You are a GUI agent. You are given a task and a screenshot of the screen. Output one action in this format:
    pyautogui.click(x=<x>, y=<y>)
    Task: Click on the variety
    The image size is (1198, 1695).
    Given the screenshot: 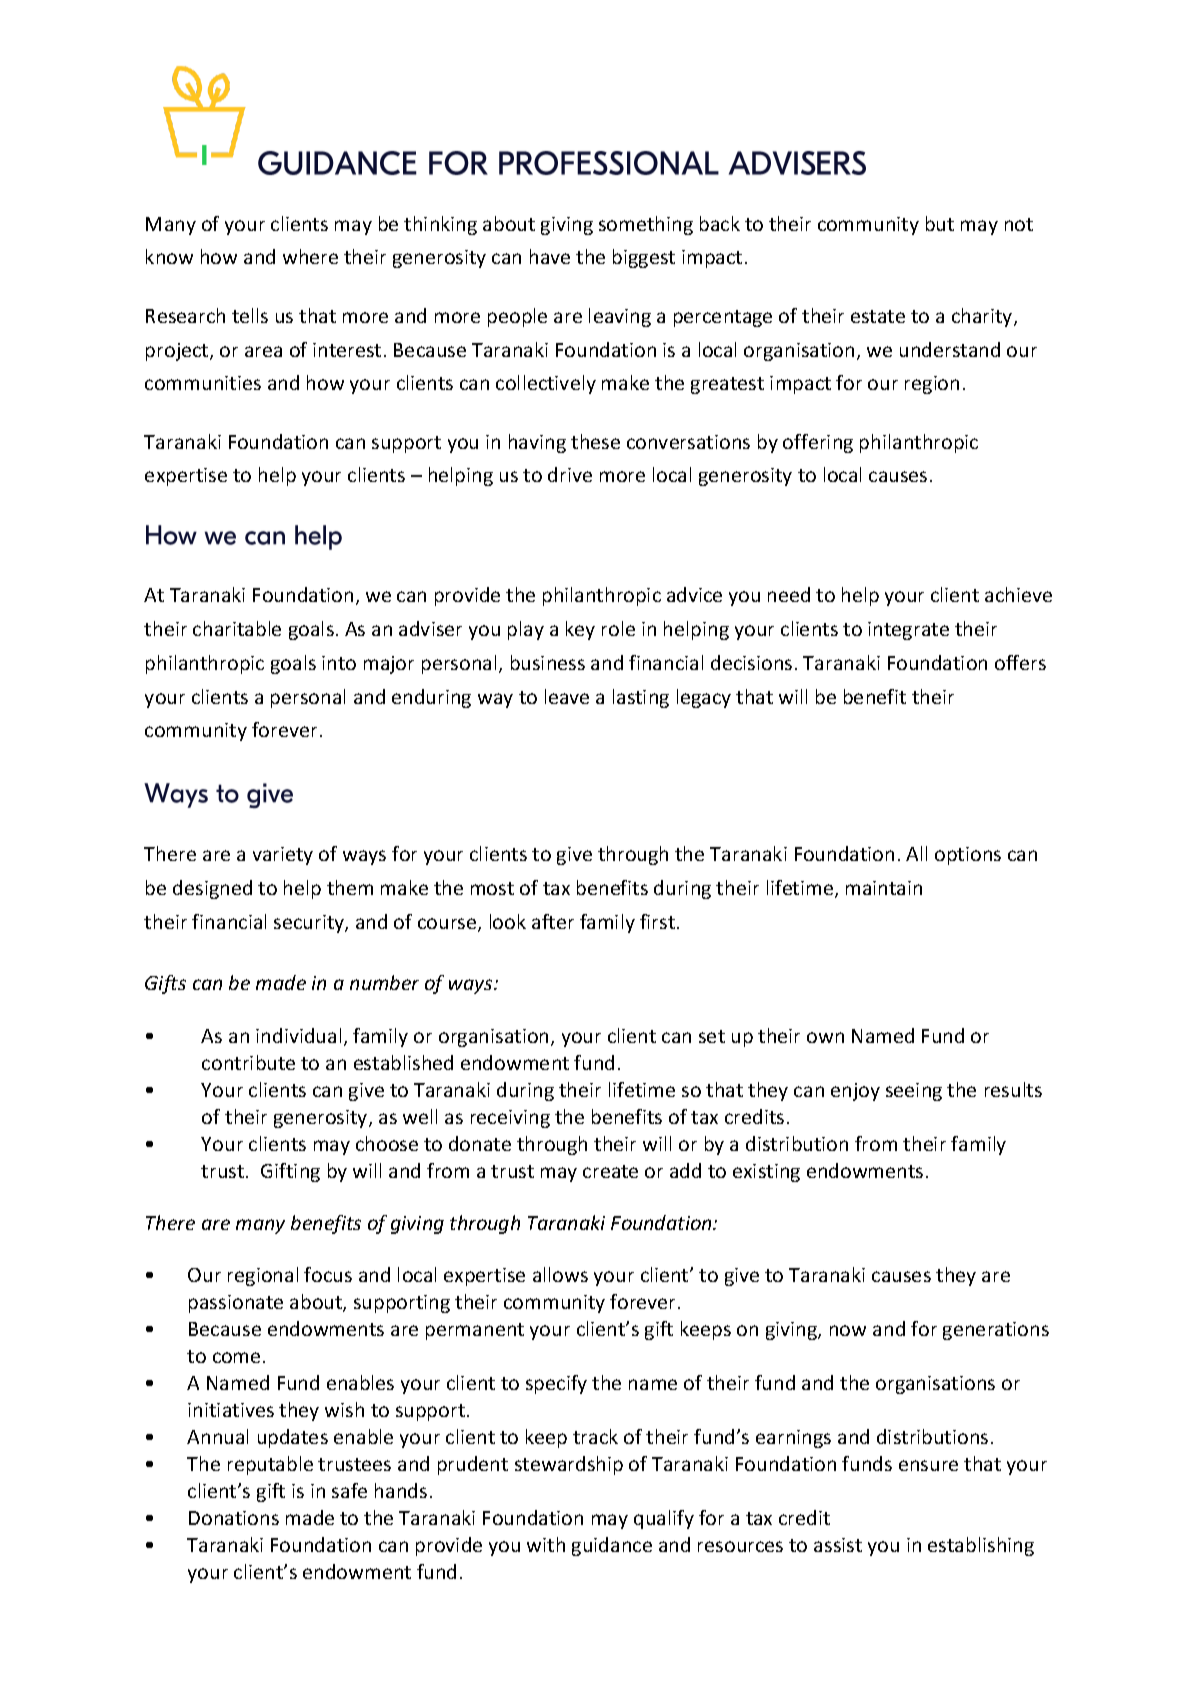 What is the action you would take?
    pyautogui.click(x=283, y=856)
